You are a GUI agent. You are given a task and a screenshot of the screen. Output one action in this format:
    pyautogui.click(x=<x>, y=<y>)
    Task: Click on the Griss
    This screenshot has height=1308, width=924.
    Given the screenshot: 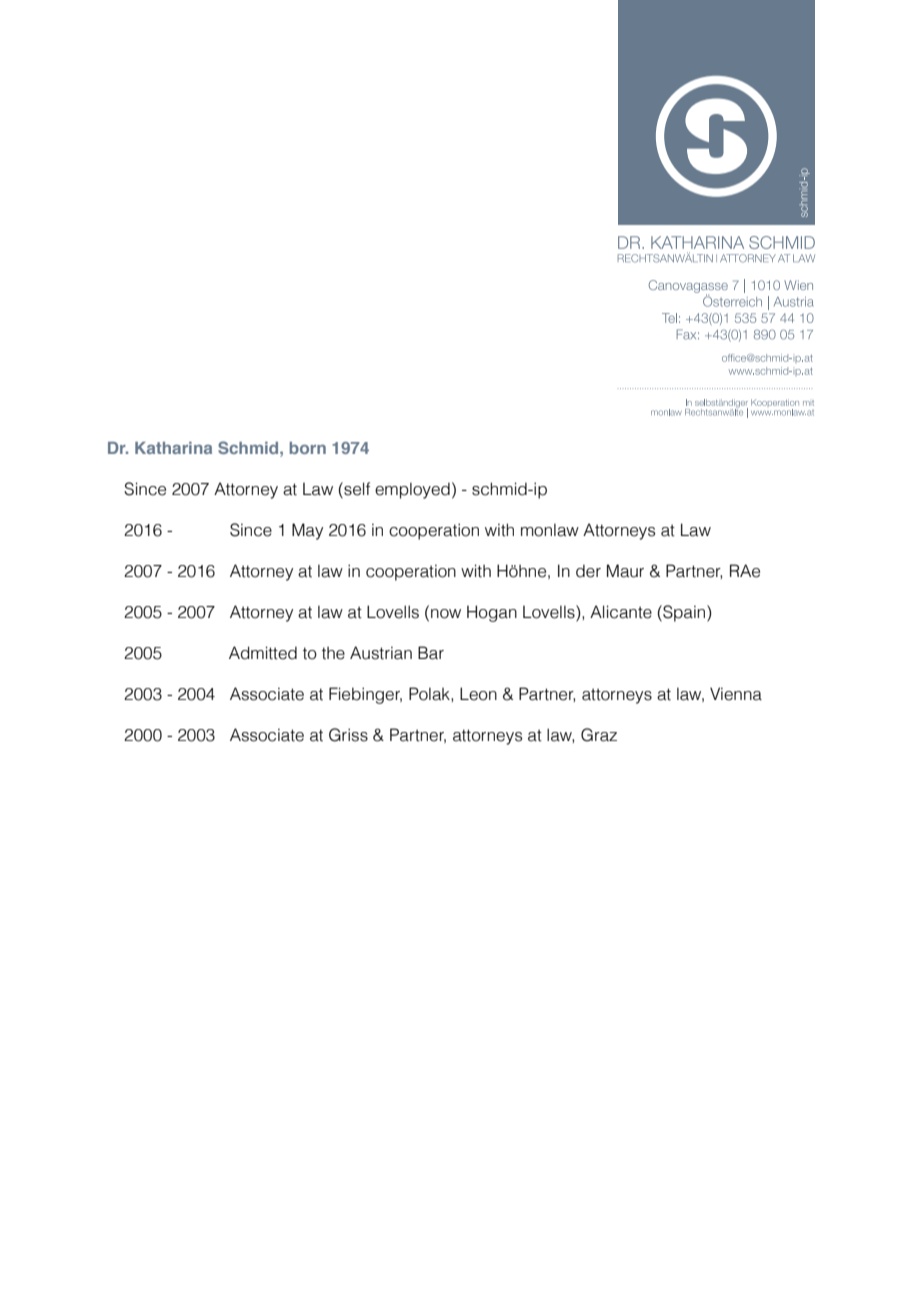 What is the action you would take?
    pyautogui.click(x=348, y=735)
